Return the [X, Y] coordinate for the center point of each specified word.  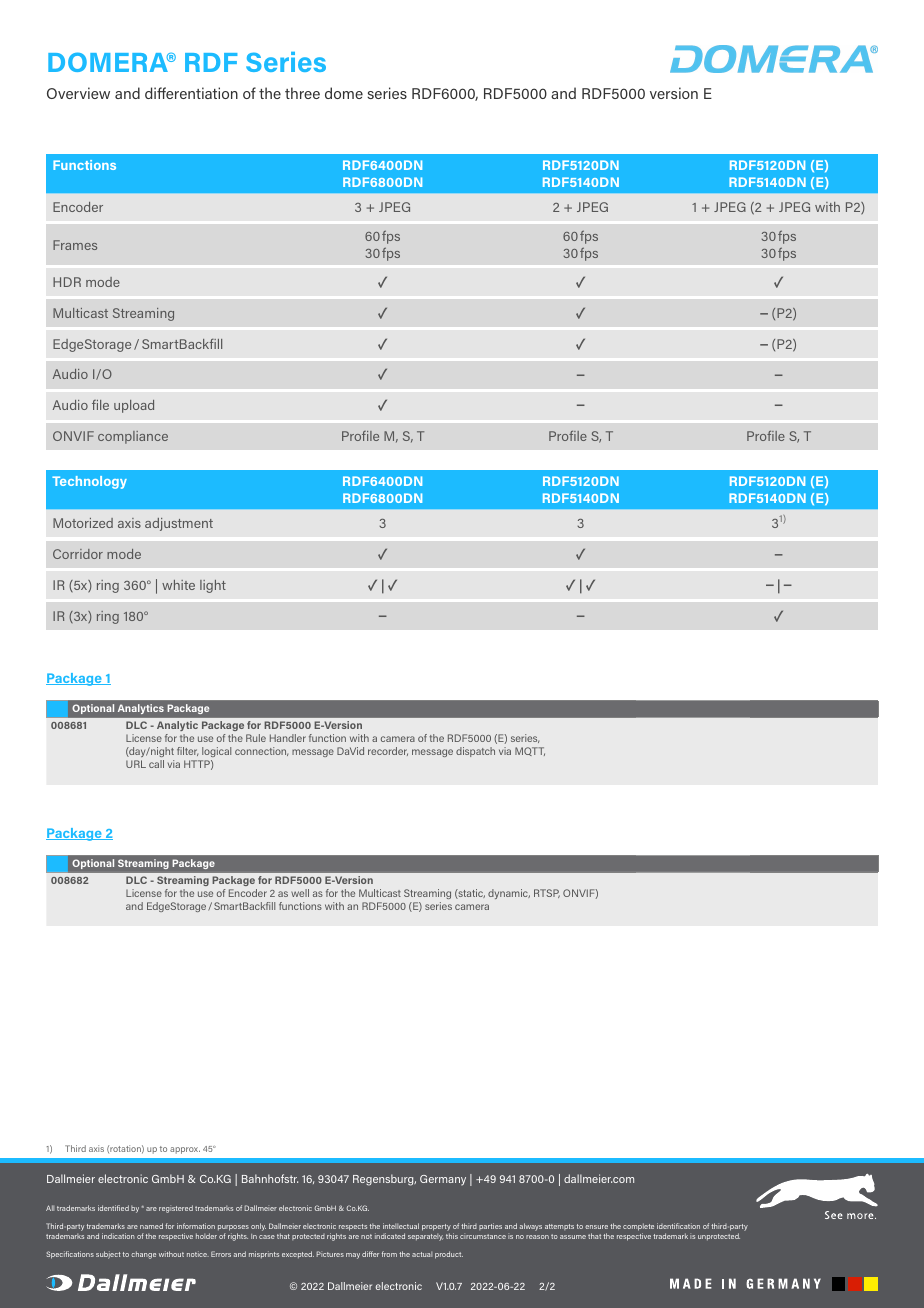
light [213, 586]
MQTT [530, 751]
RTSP [547, 893]
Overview [78, 93]
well [300, 893]
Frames [75, 245]
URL [136, 764]
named [151, 1226]
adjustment [179, 524]
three [302, 93]
